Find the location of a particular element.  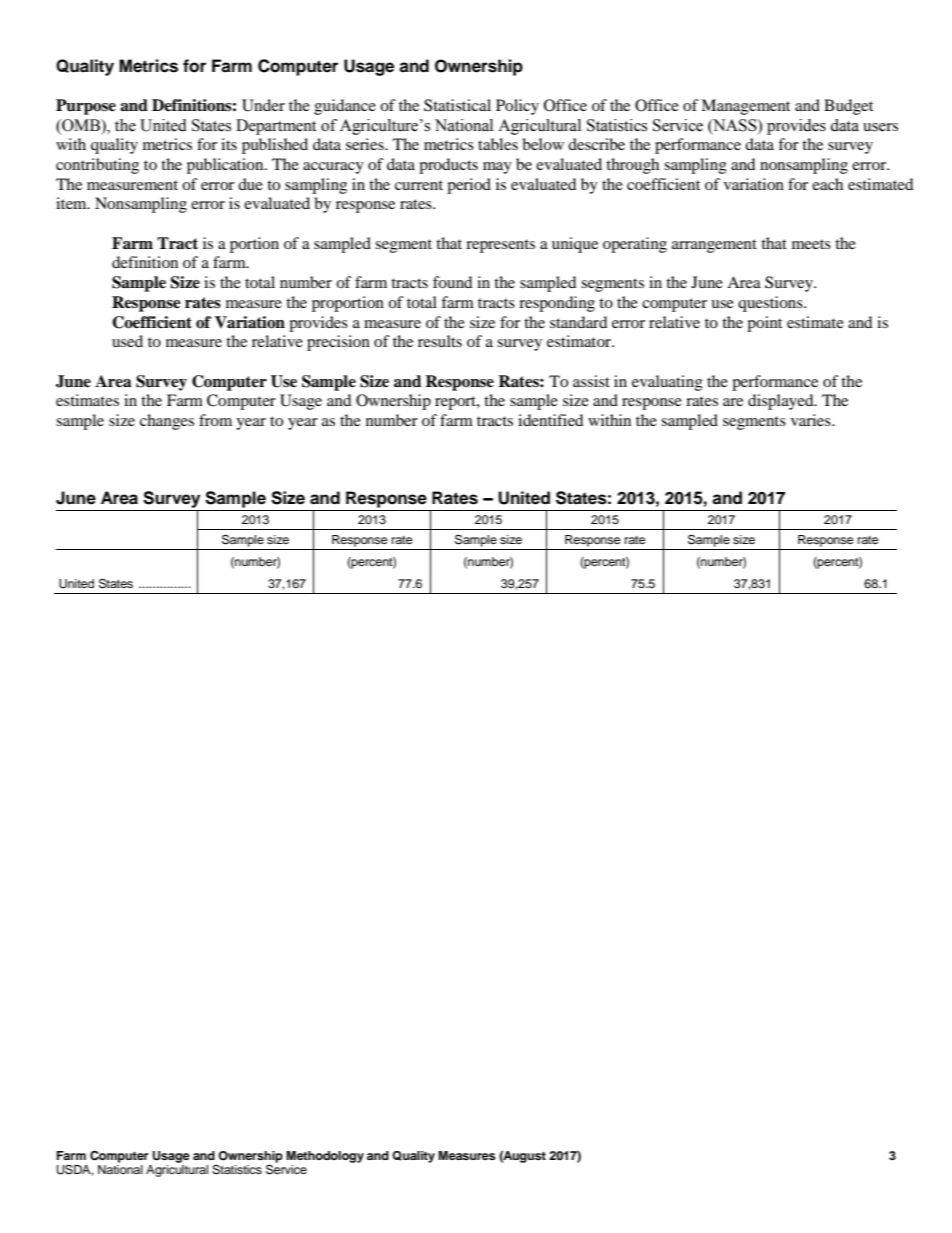

from is located at coordinates (215, 420).
